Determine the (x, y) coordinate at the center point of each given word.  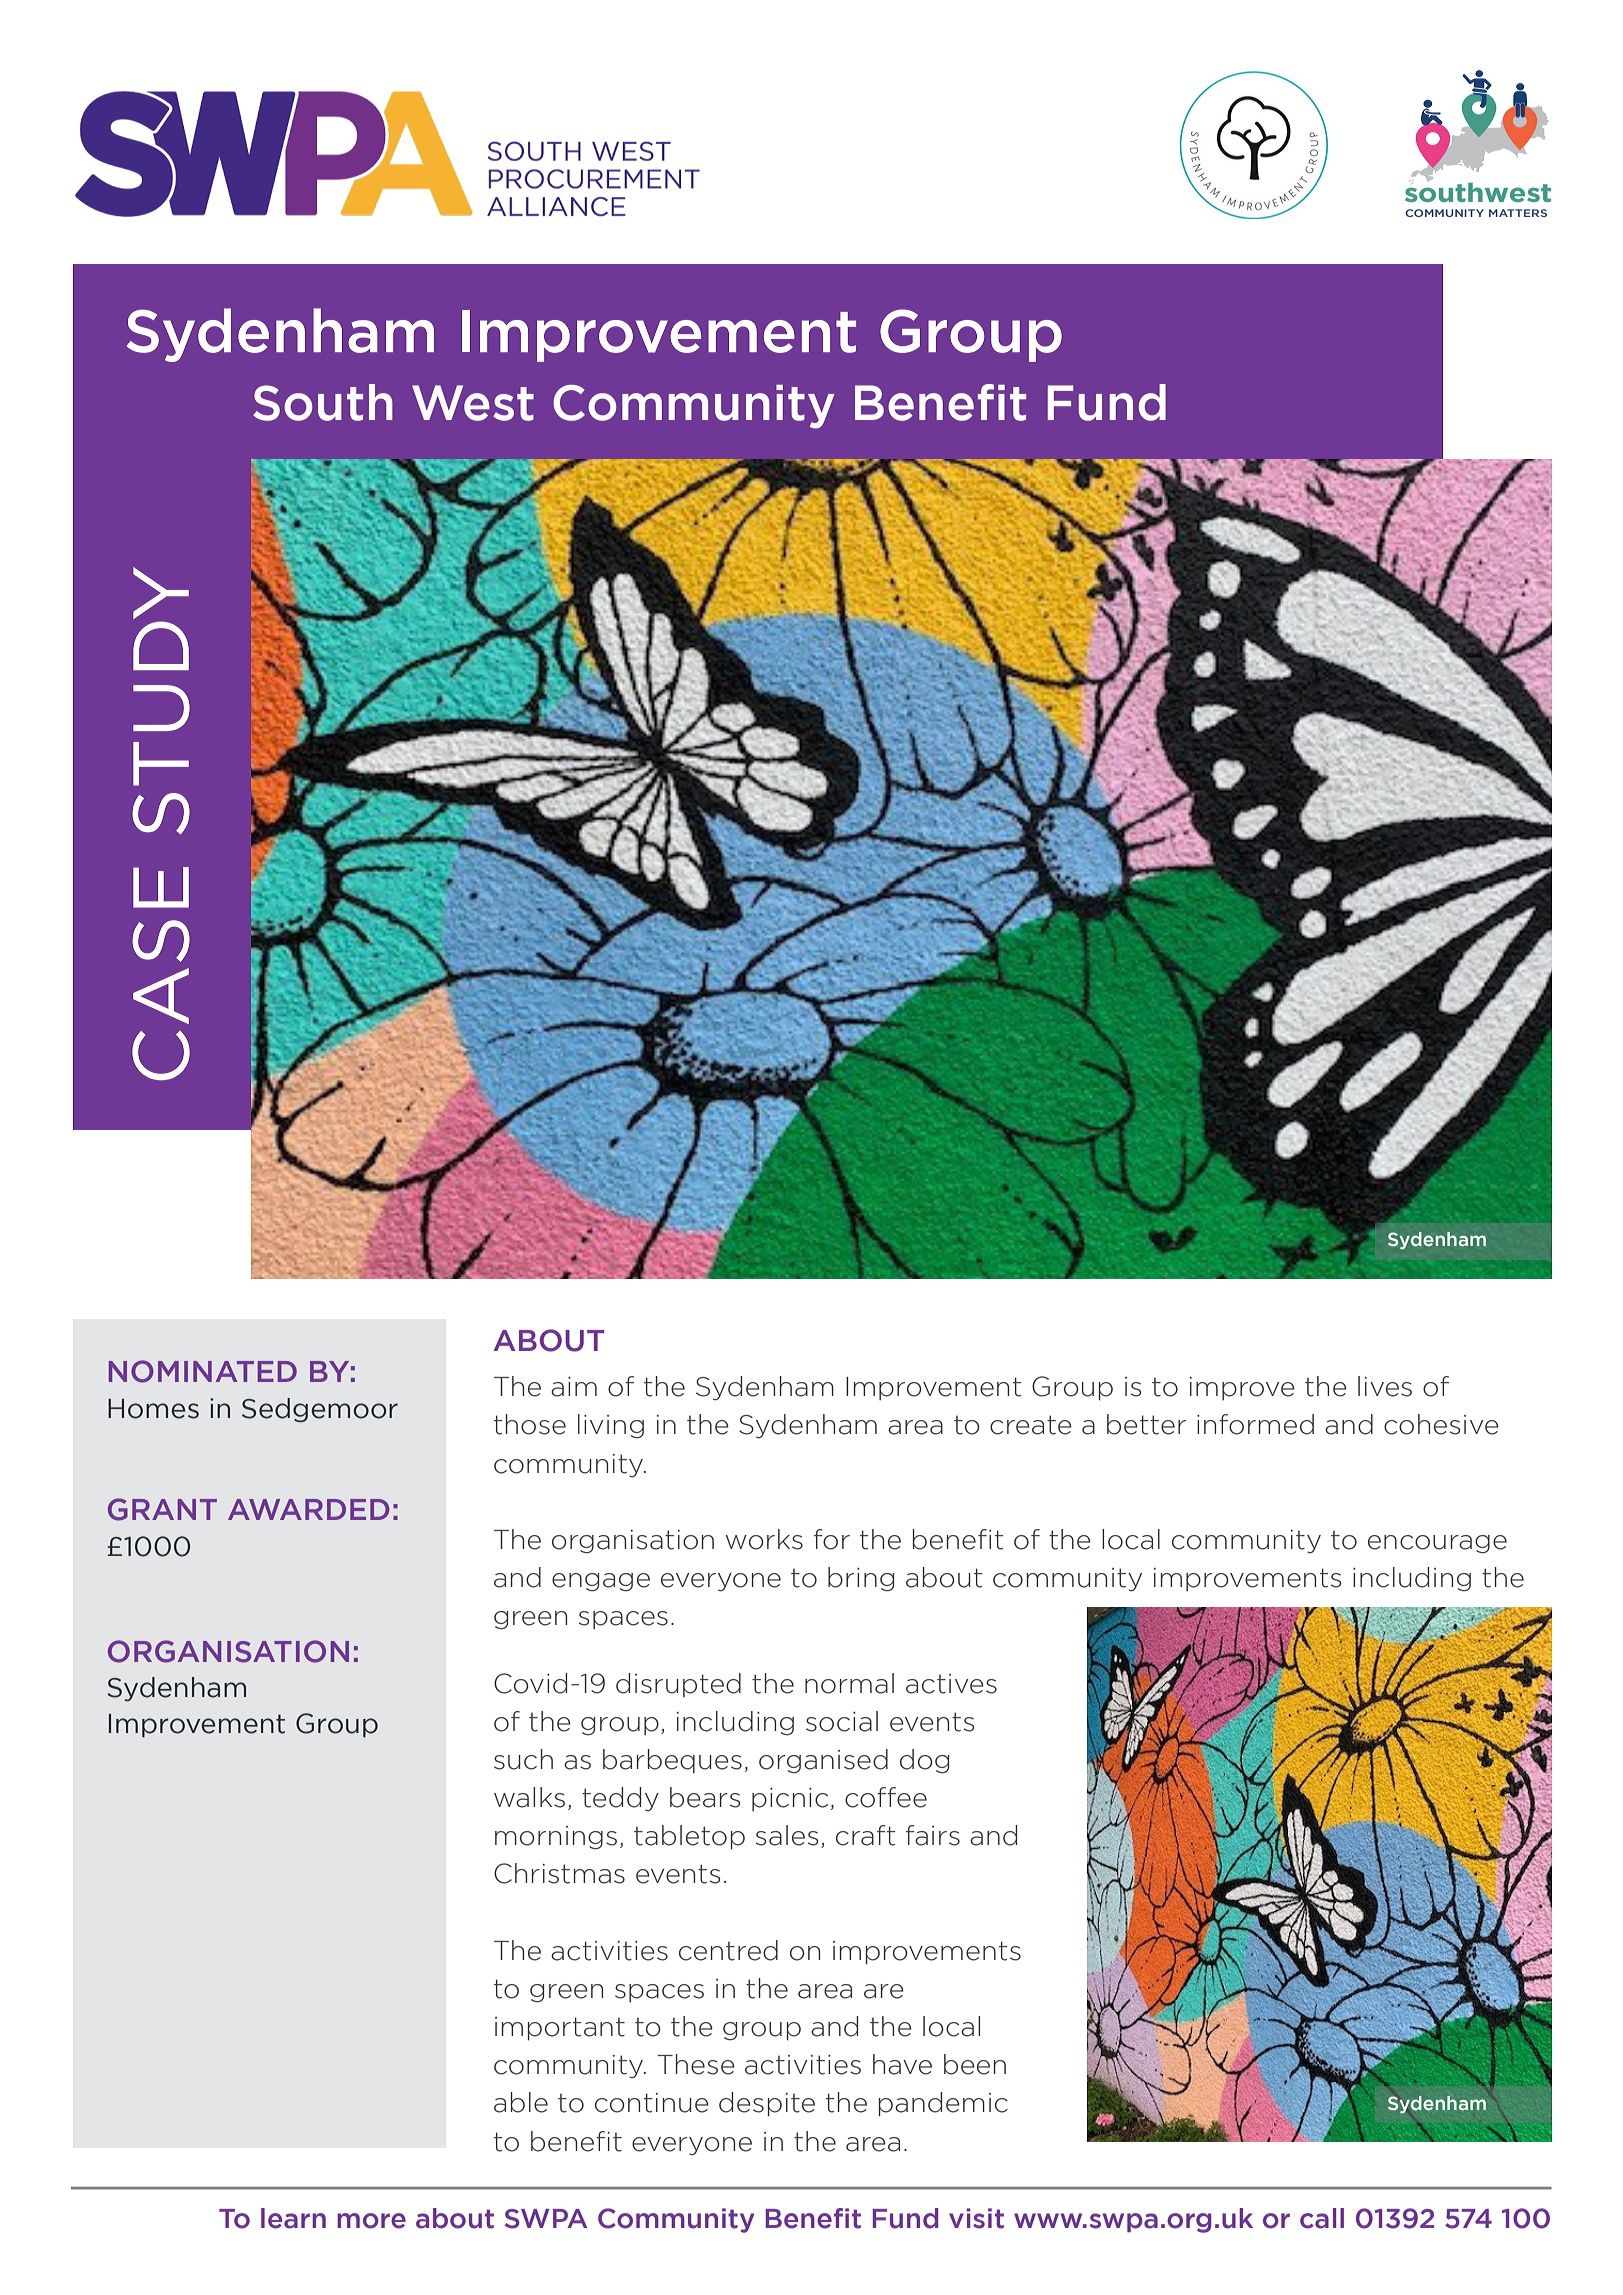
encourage (1437, 1544)
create (1031, 1425)
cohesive (1441, 1424)
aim (574, 1387)
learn (293, 2218)
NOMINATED (203, 1371)
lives (1385, 1386)
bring (861, 1579)
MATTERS (1518, 213)
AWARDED (308, 1509)
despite (767, 2104)
